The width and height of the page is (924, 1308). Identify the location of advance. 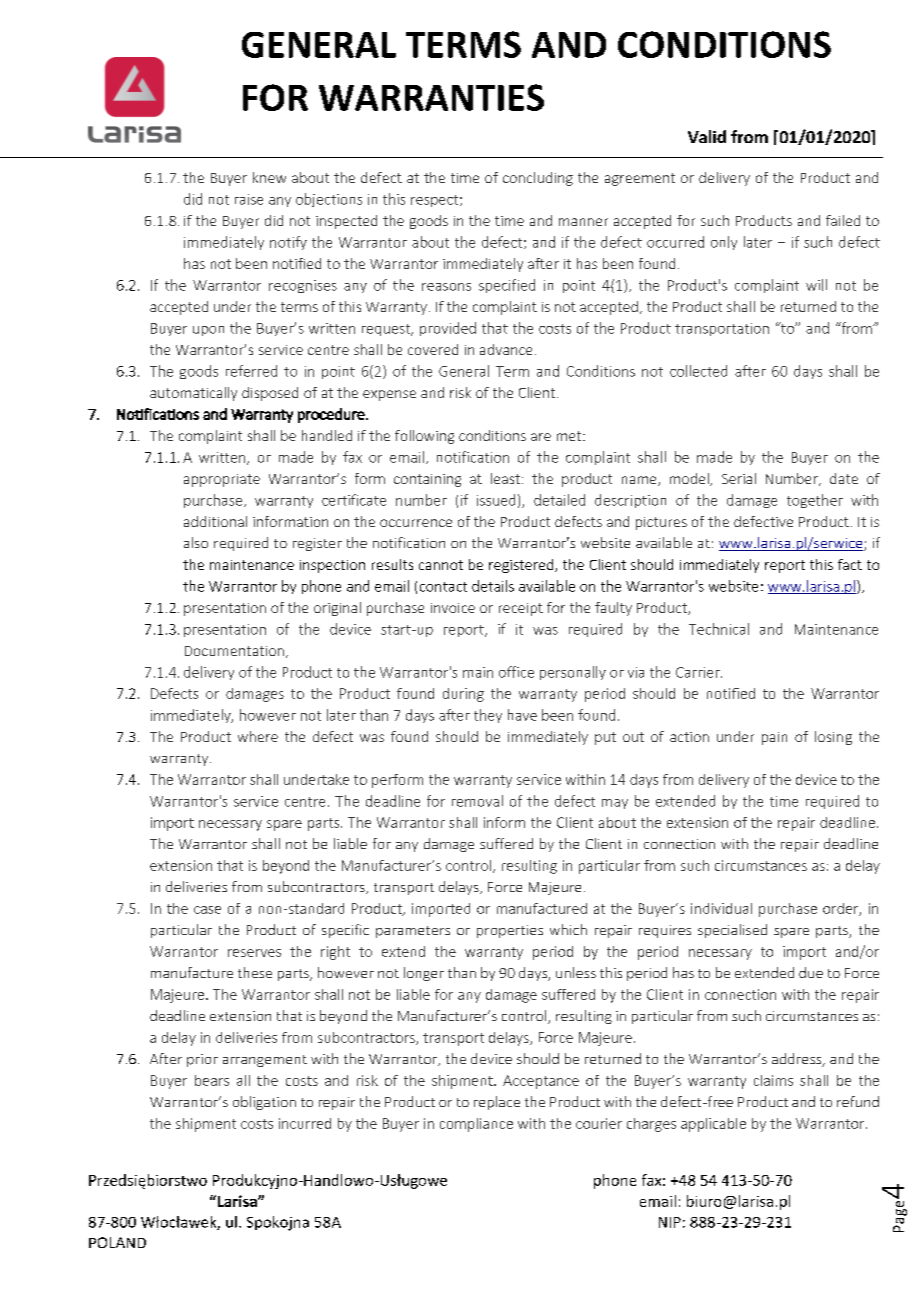
(506, 349).
